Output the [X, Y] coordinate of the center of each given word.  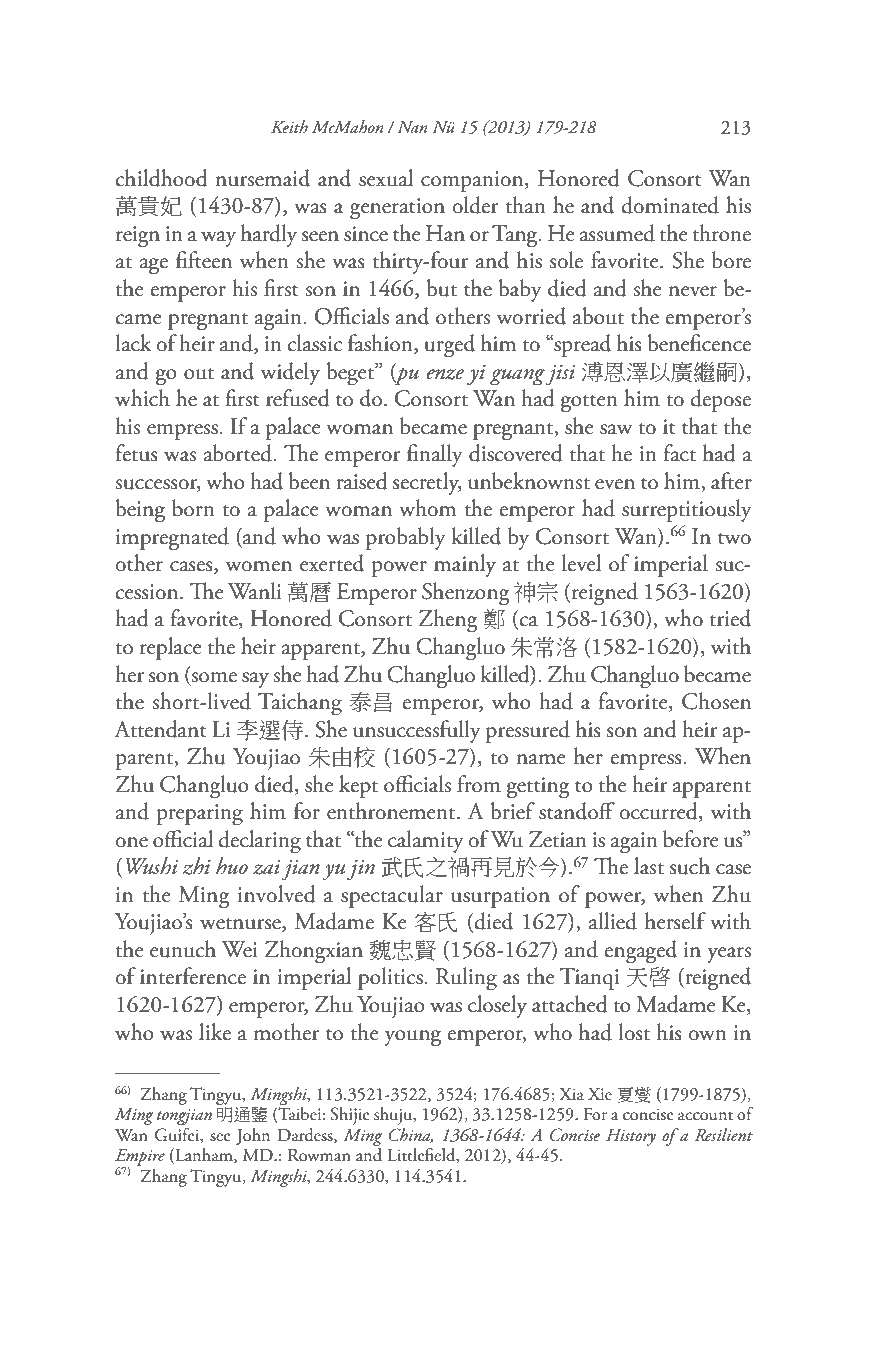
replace [171, 648]
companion [473, 181]
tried [730, 618]
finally [435, 455]
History [631, 1137]
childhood [161, 178]
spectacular [392, 896]
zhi [196, 866]
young [413, 1038]
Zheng [448, 621]
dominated [670, 205]
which [142, 398]
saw [616, 429]
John [253, 1136]
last [649, 866]
